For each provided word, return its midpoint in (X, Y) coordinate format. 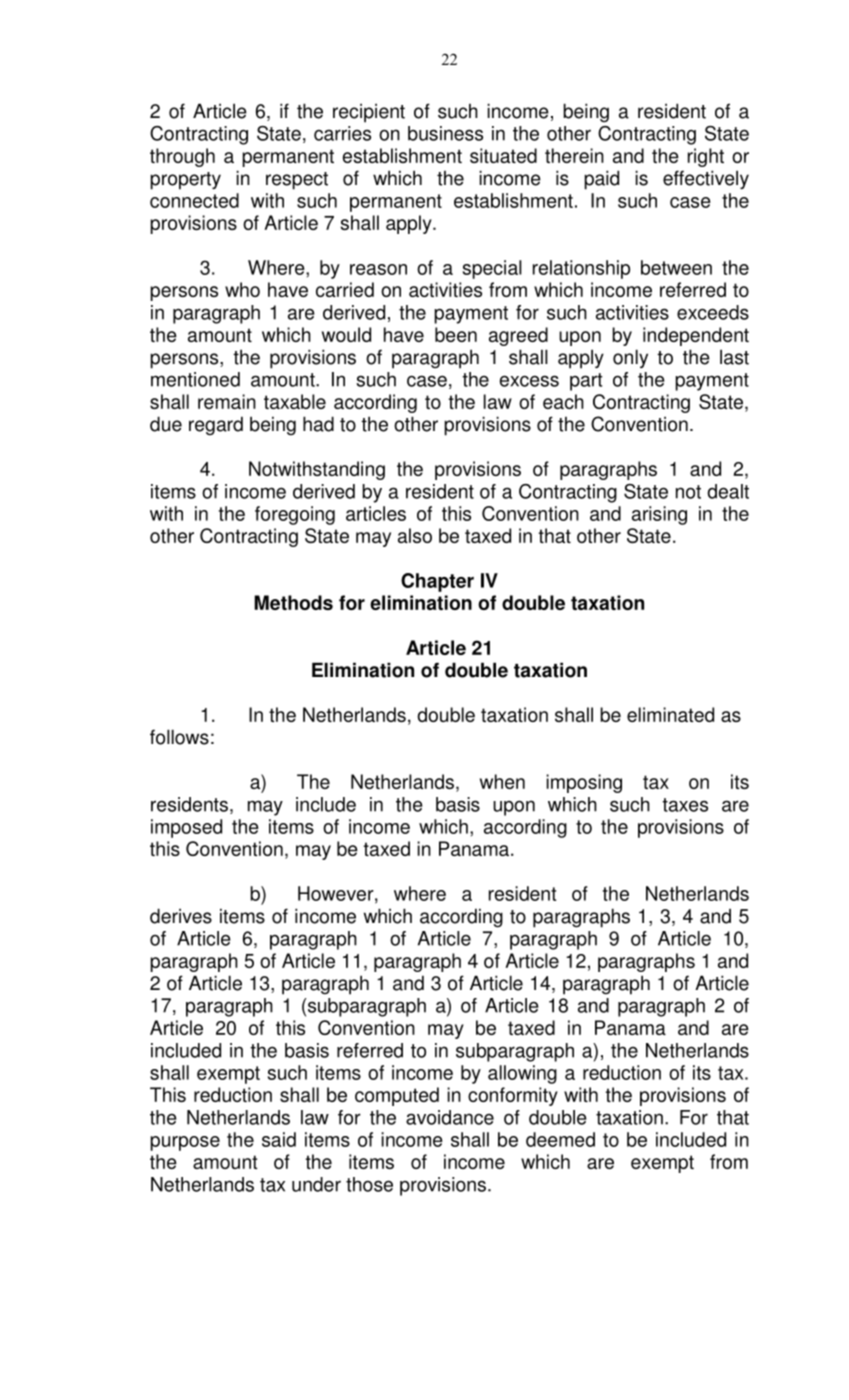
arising (659, 515)
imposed (186, 828)
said (279, 1139)
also (415, 535)
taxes (685, 805)
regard (216, 425)
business (445, 133)
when (502, 781)
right (706, 157)
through (182, 157)
